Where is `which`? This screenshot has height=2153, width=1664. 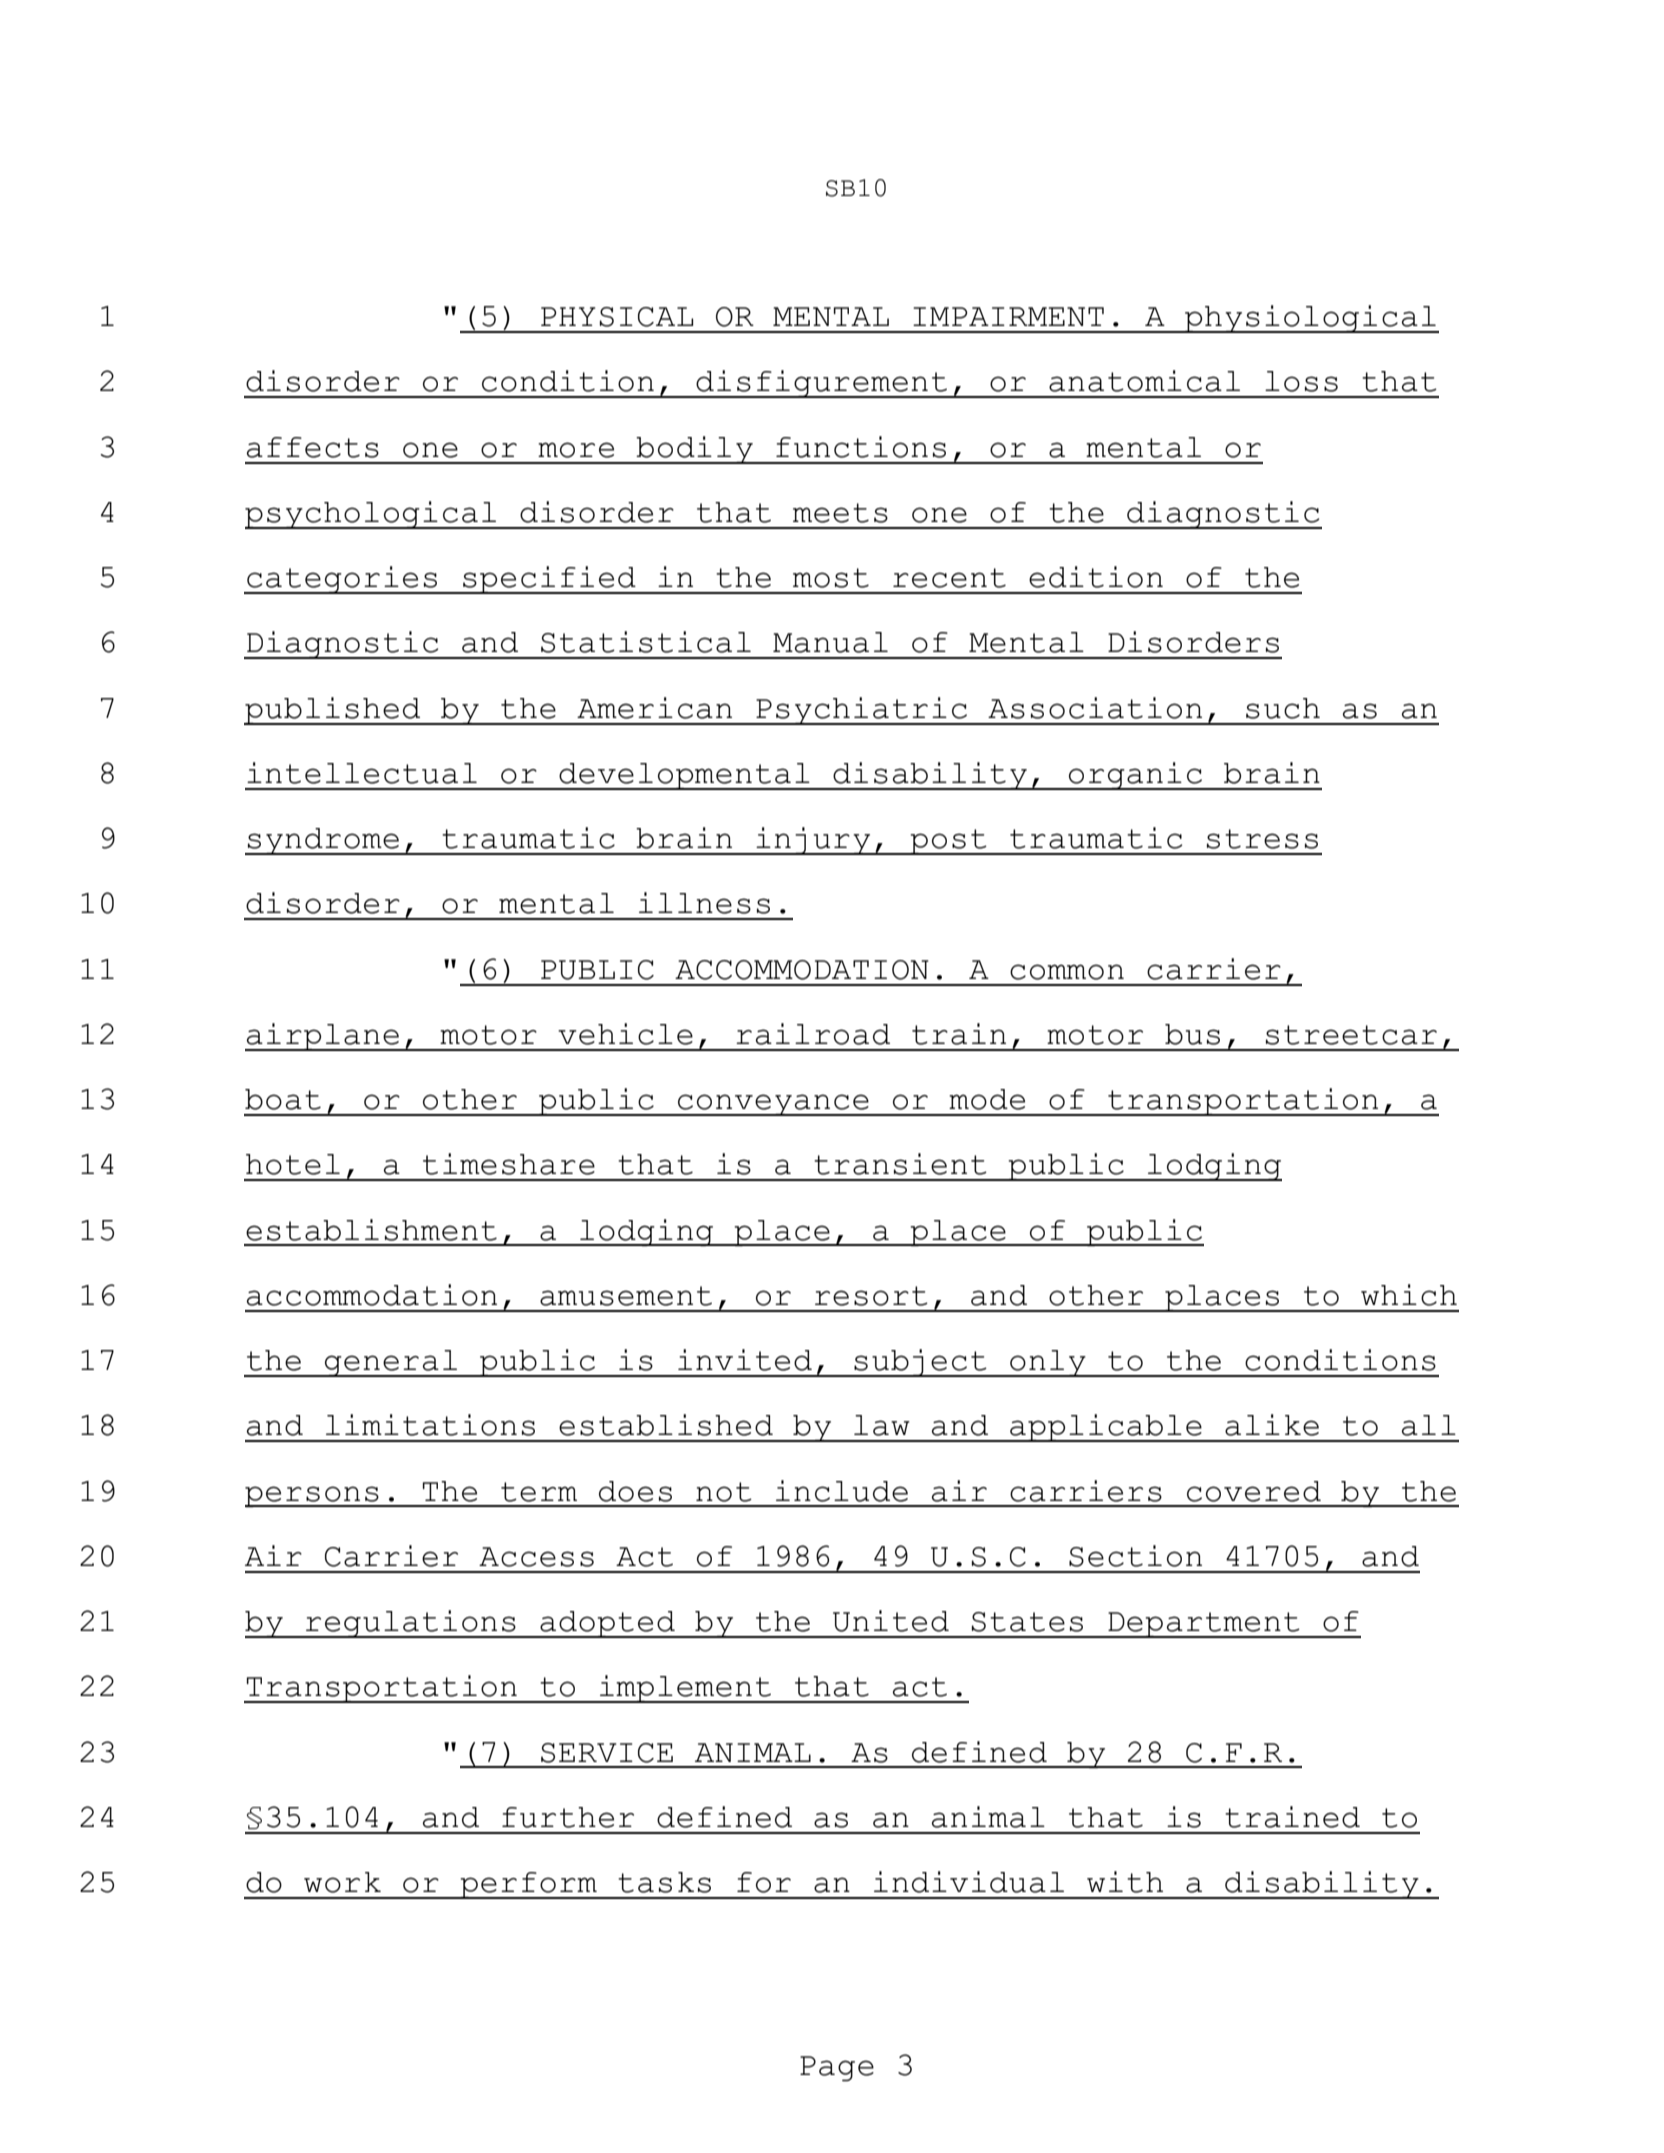
which is located at coordinates (1409, 1295).
